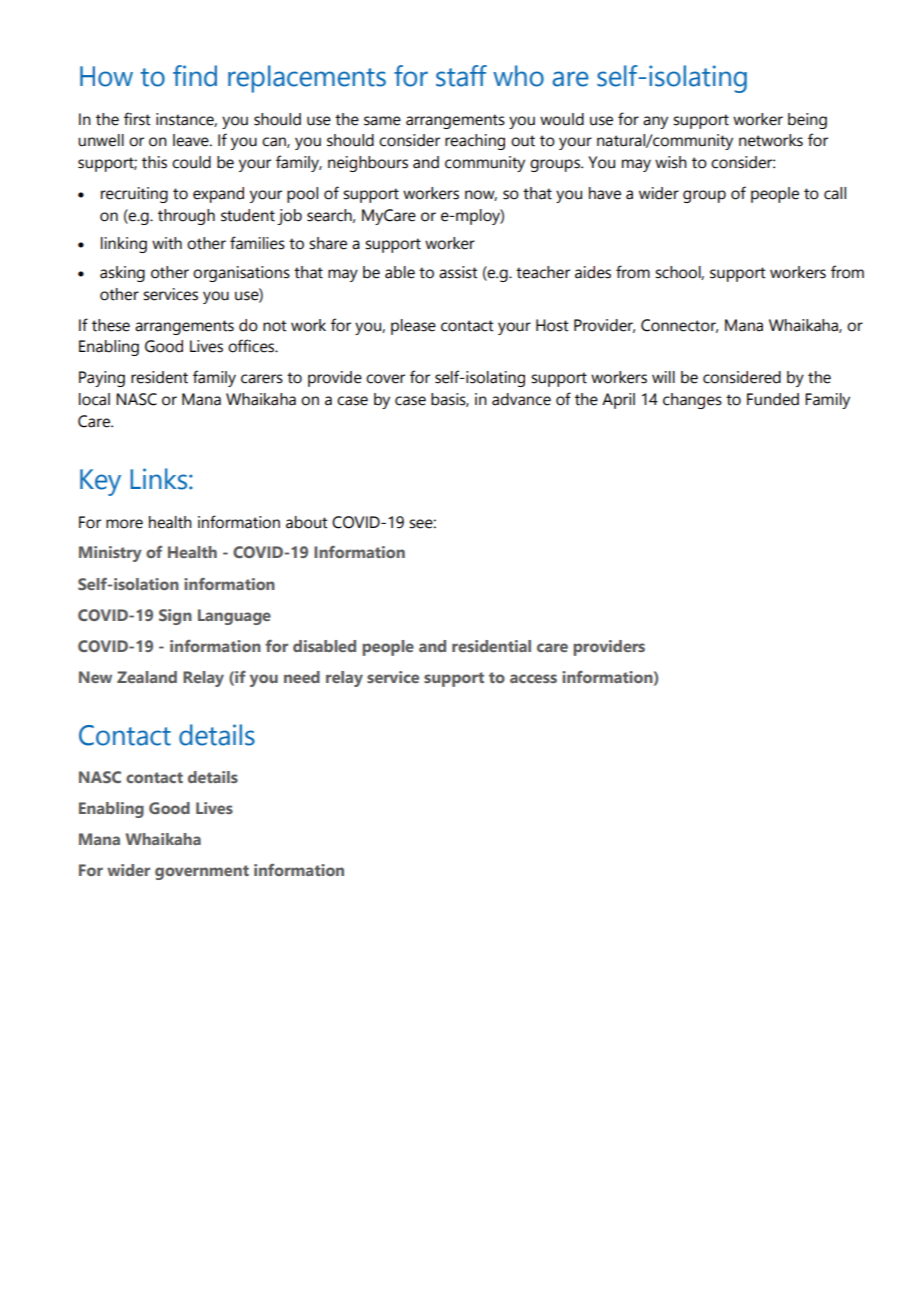  Describe the element at coordinates (252, 346) in the image. I see `offices` at that location.
